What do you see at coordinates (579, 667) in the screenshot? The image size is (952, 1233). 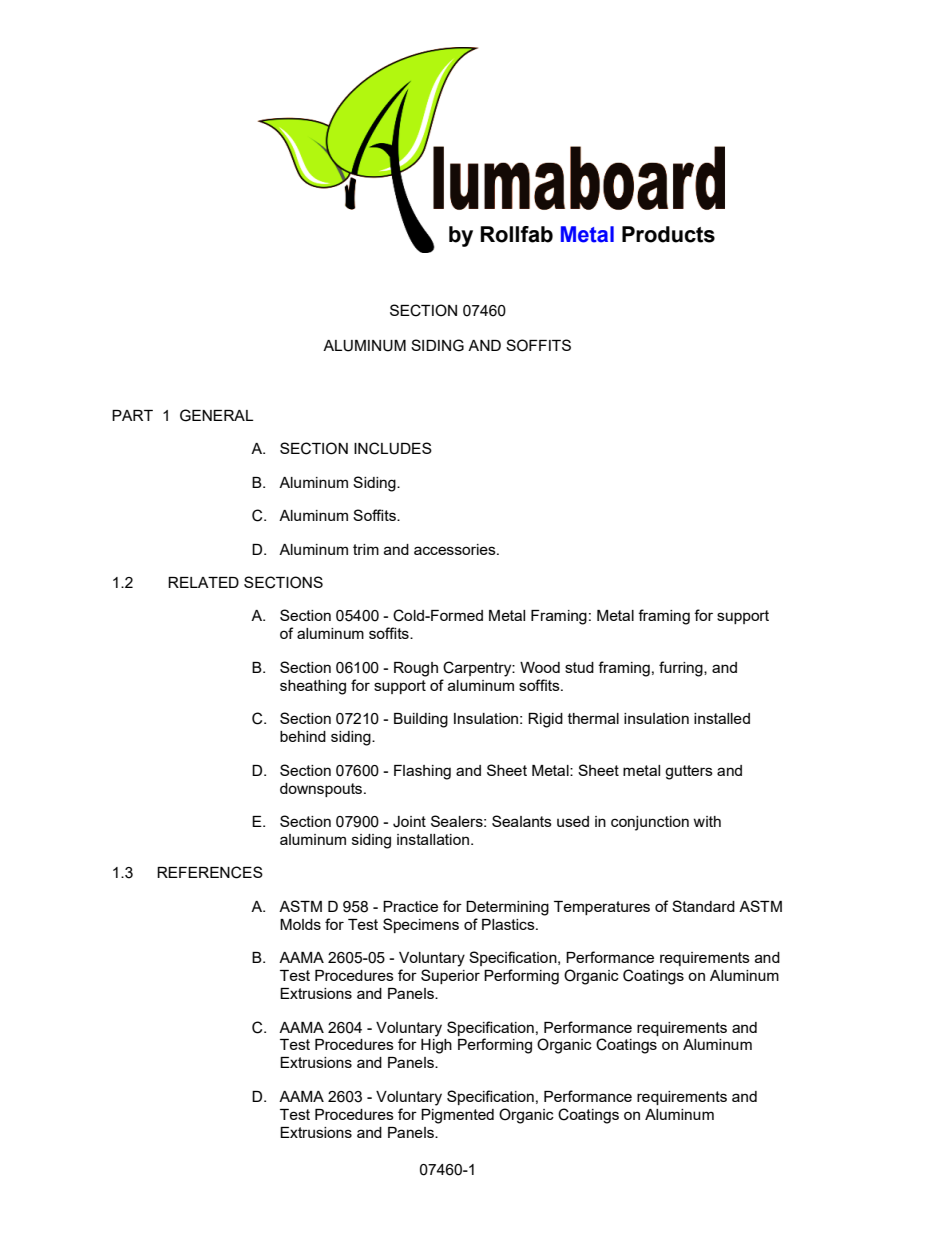 I see `stud` at bounding box center [579, 667].
